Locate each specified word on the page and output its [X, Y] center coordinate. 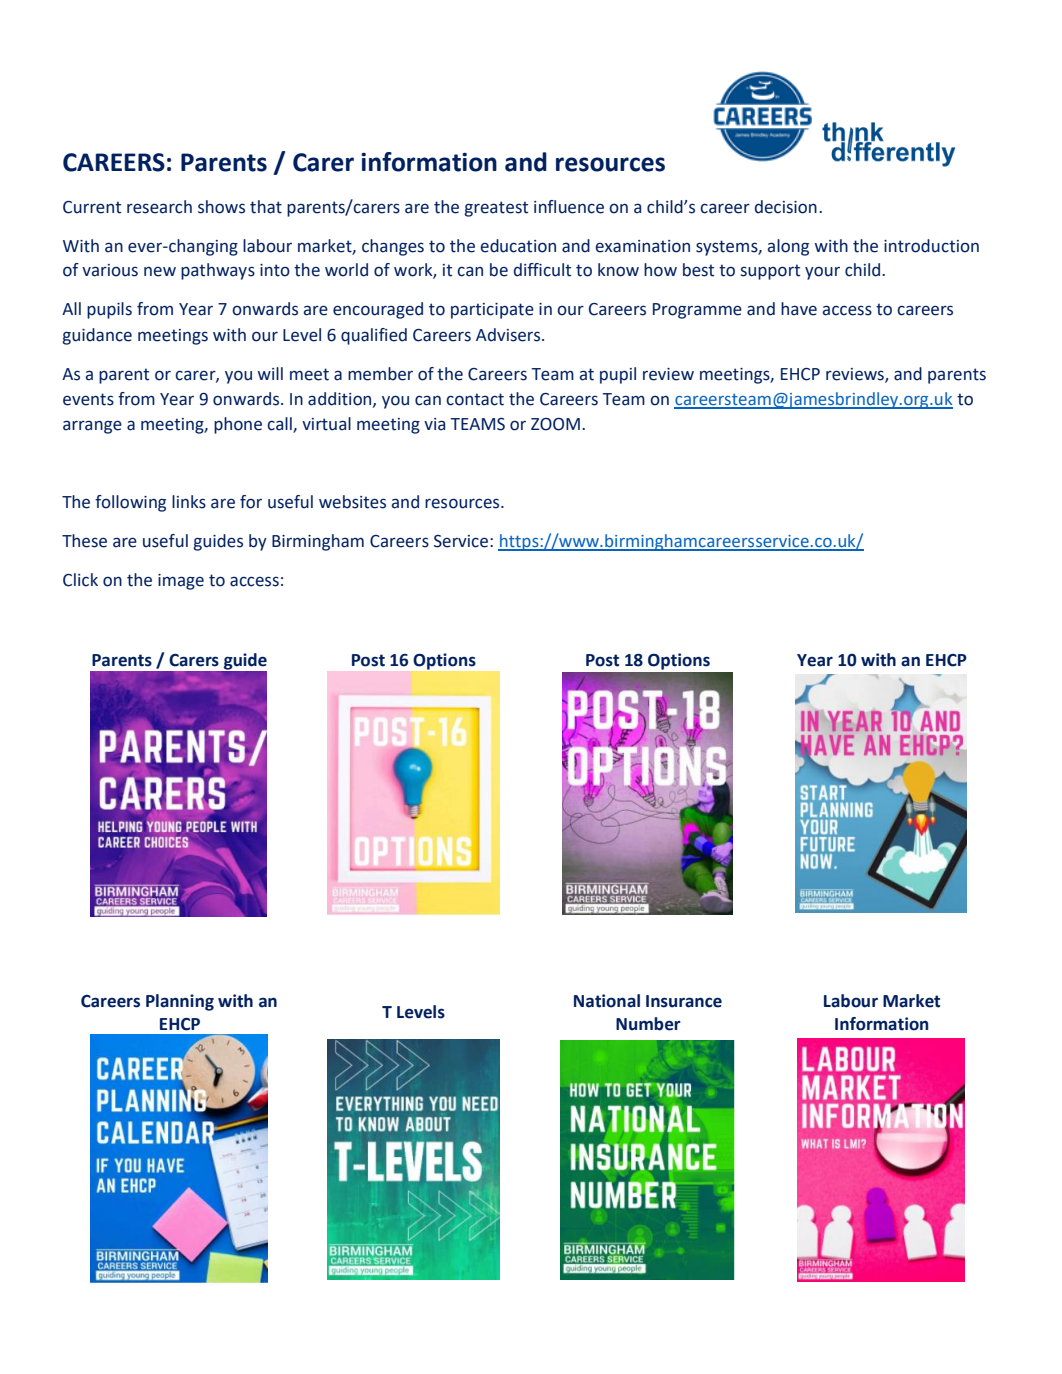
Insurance [684, 1001]
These [84, 541]
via [434, 424]
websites [352, 502]
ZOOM [555, 424]
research [159, 207]
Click [80, 580]
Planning [180, 1002]
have [799, 309]
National [607, 1001]
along [788, 247]
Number [648, 1024]
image [181, 582]
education [518, 246]
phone [238, 425]
